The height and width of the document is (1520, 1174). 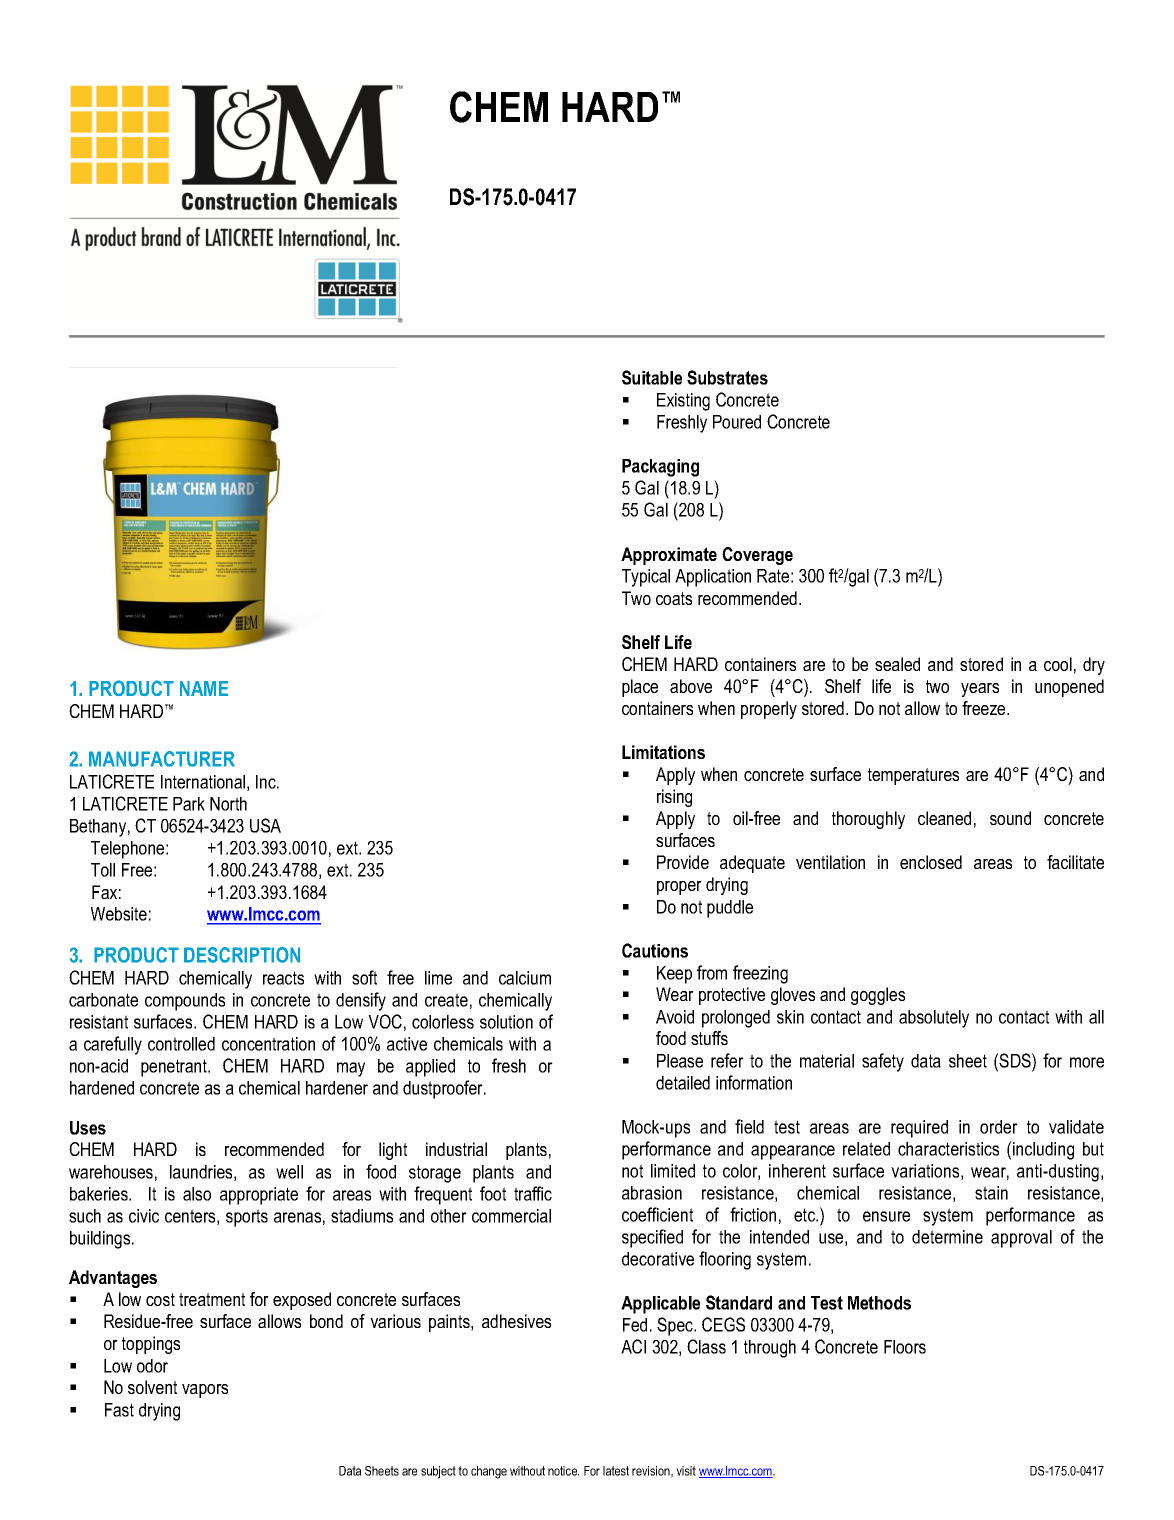 I want to click on Poured, so click(x=737, y=422).
